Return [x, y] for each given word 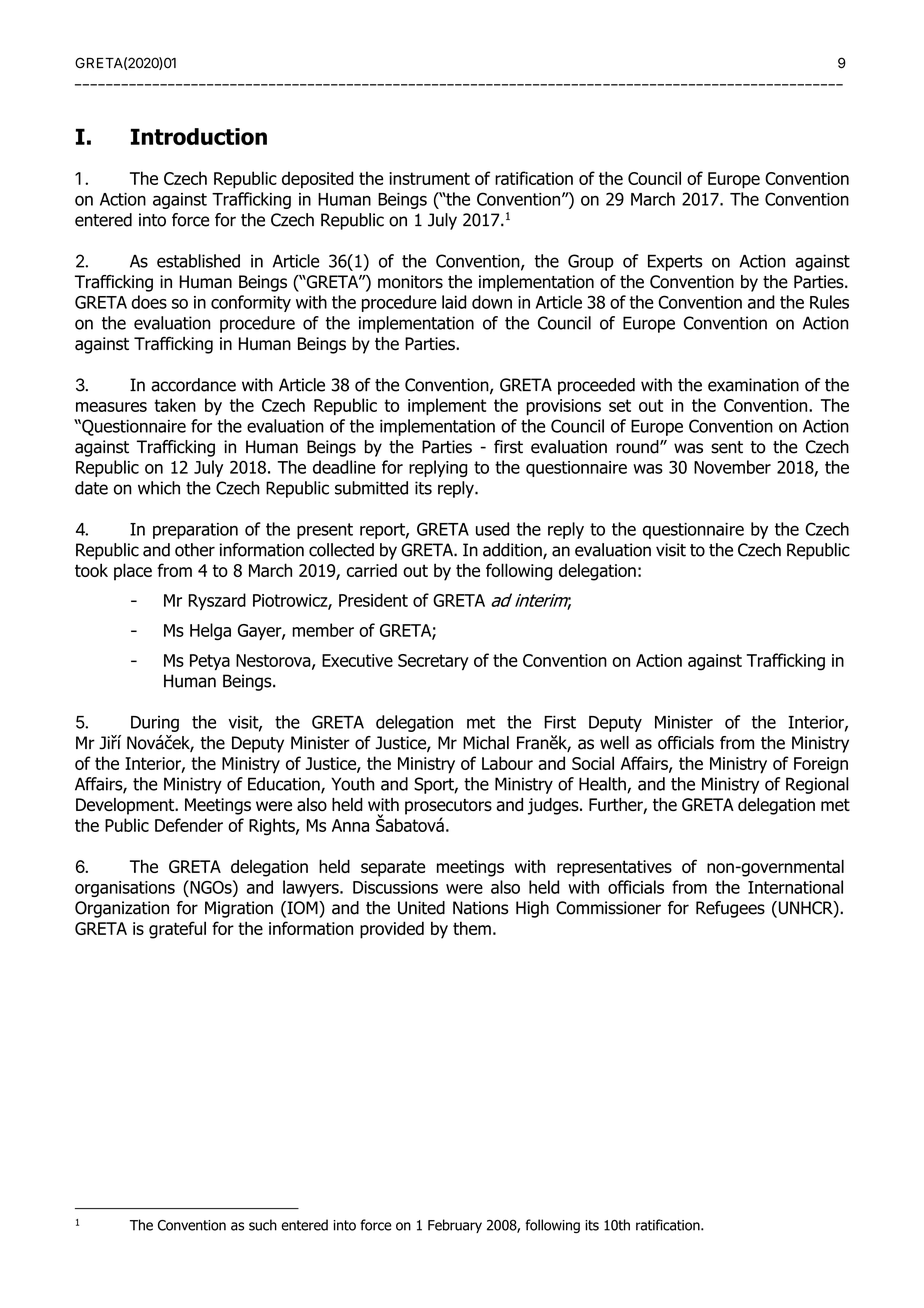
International [795, 887]
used [492, 529]
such [263, 1225]
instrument [429, 178]
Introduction [199, 136]
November [732, 467]
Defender [189, 825]
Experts [675, 263]
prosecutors [448, 807]
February [455, 1226]
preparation [195, 531]
